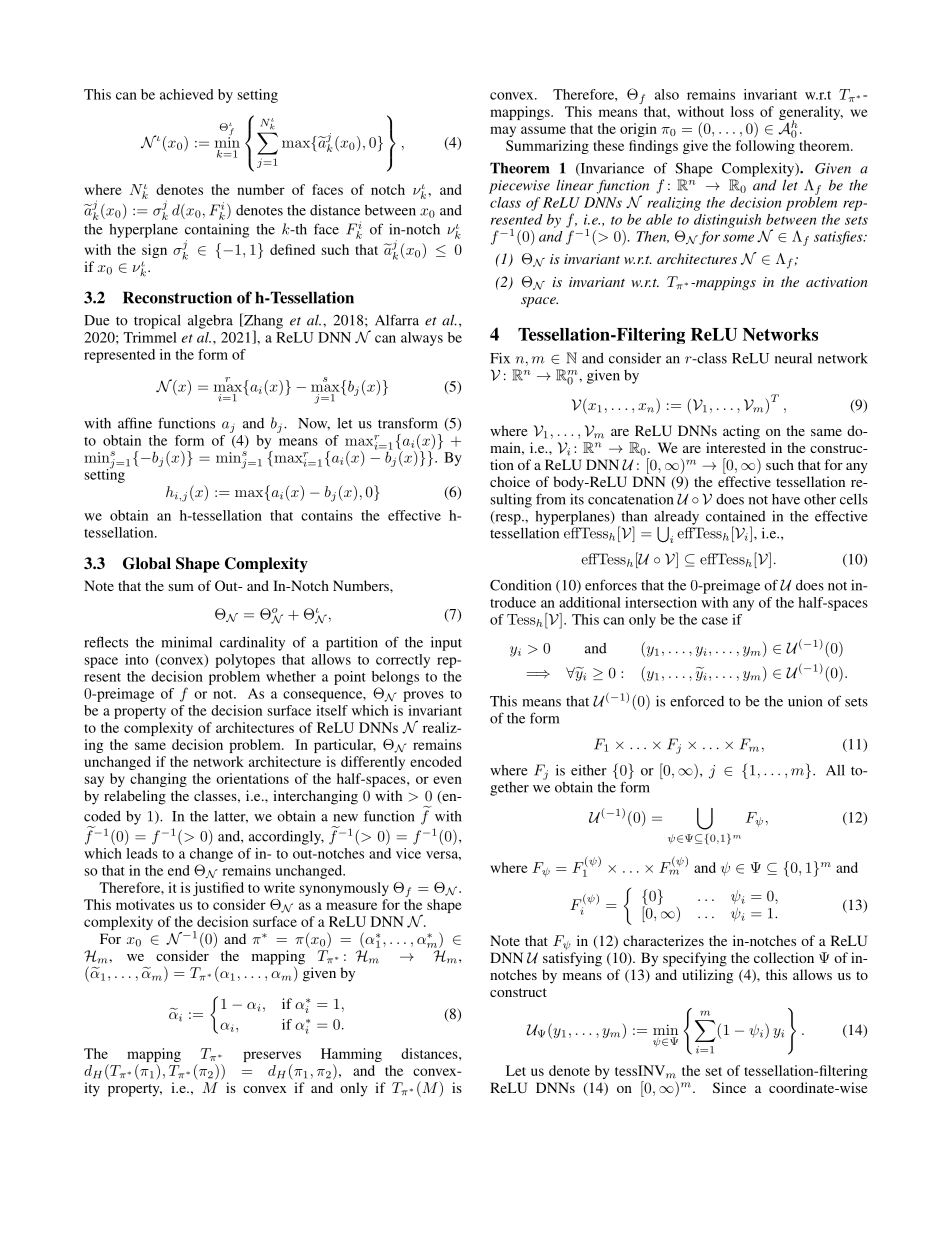 Image resolution: width=952 pixels, height=1233 pixels. I want to click on even, so click(447, 780).
